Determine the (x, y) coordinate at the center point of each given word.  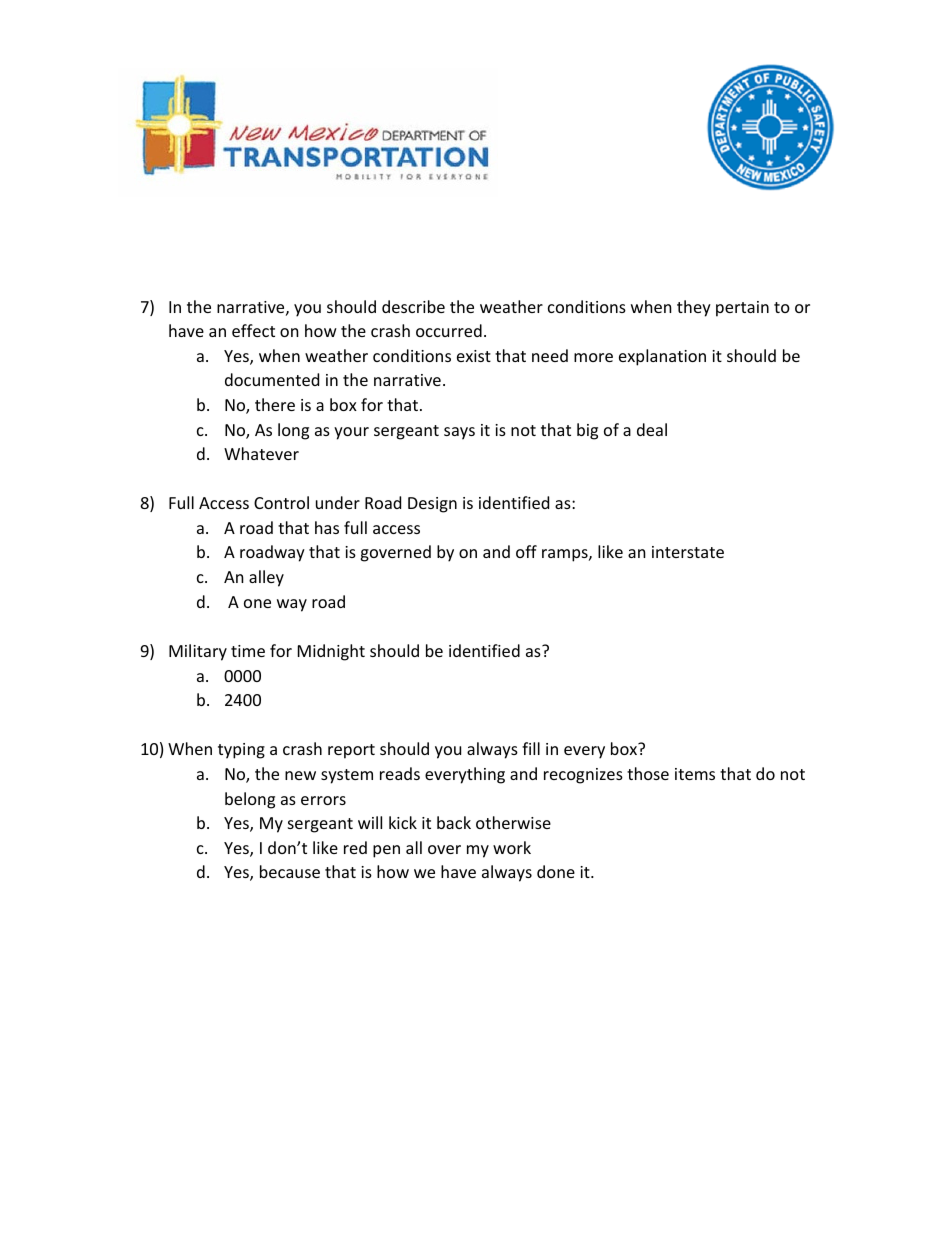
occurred (449, 330)
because (290, 871)
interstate (688, 552)
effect (253, 330)
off (526, 551)
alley (266, 578)
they (694, 308)
